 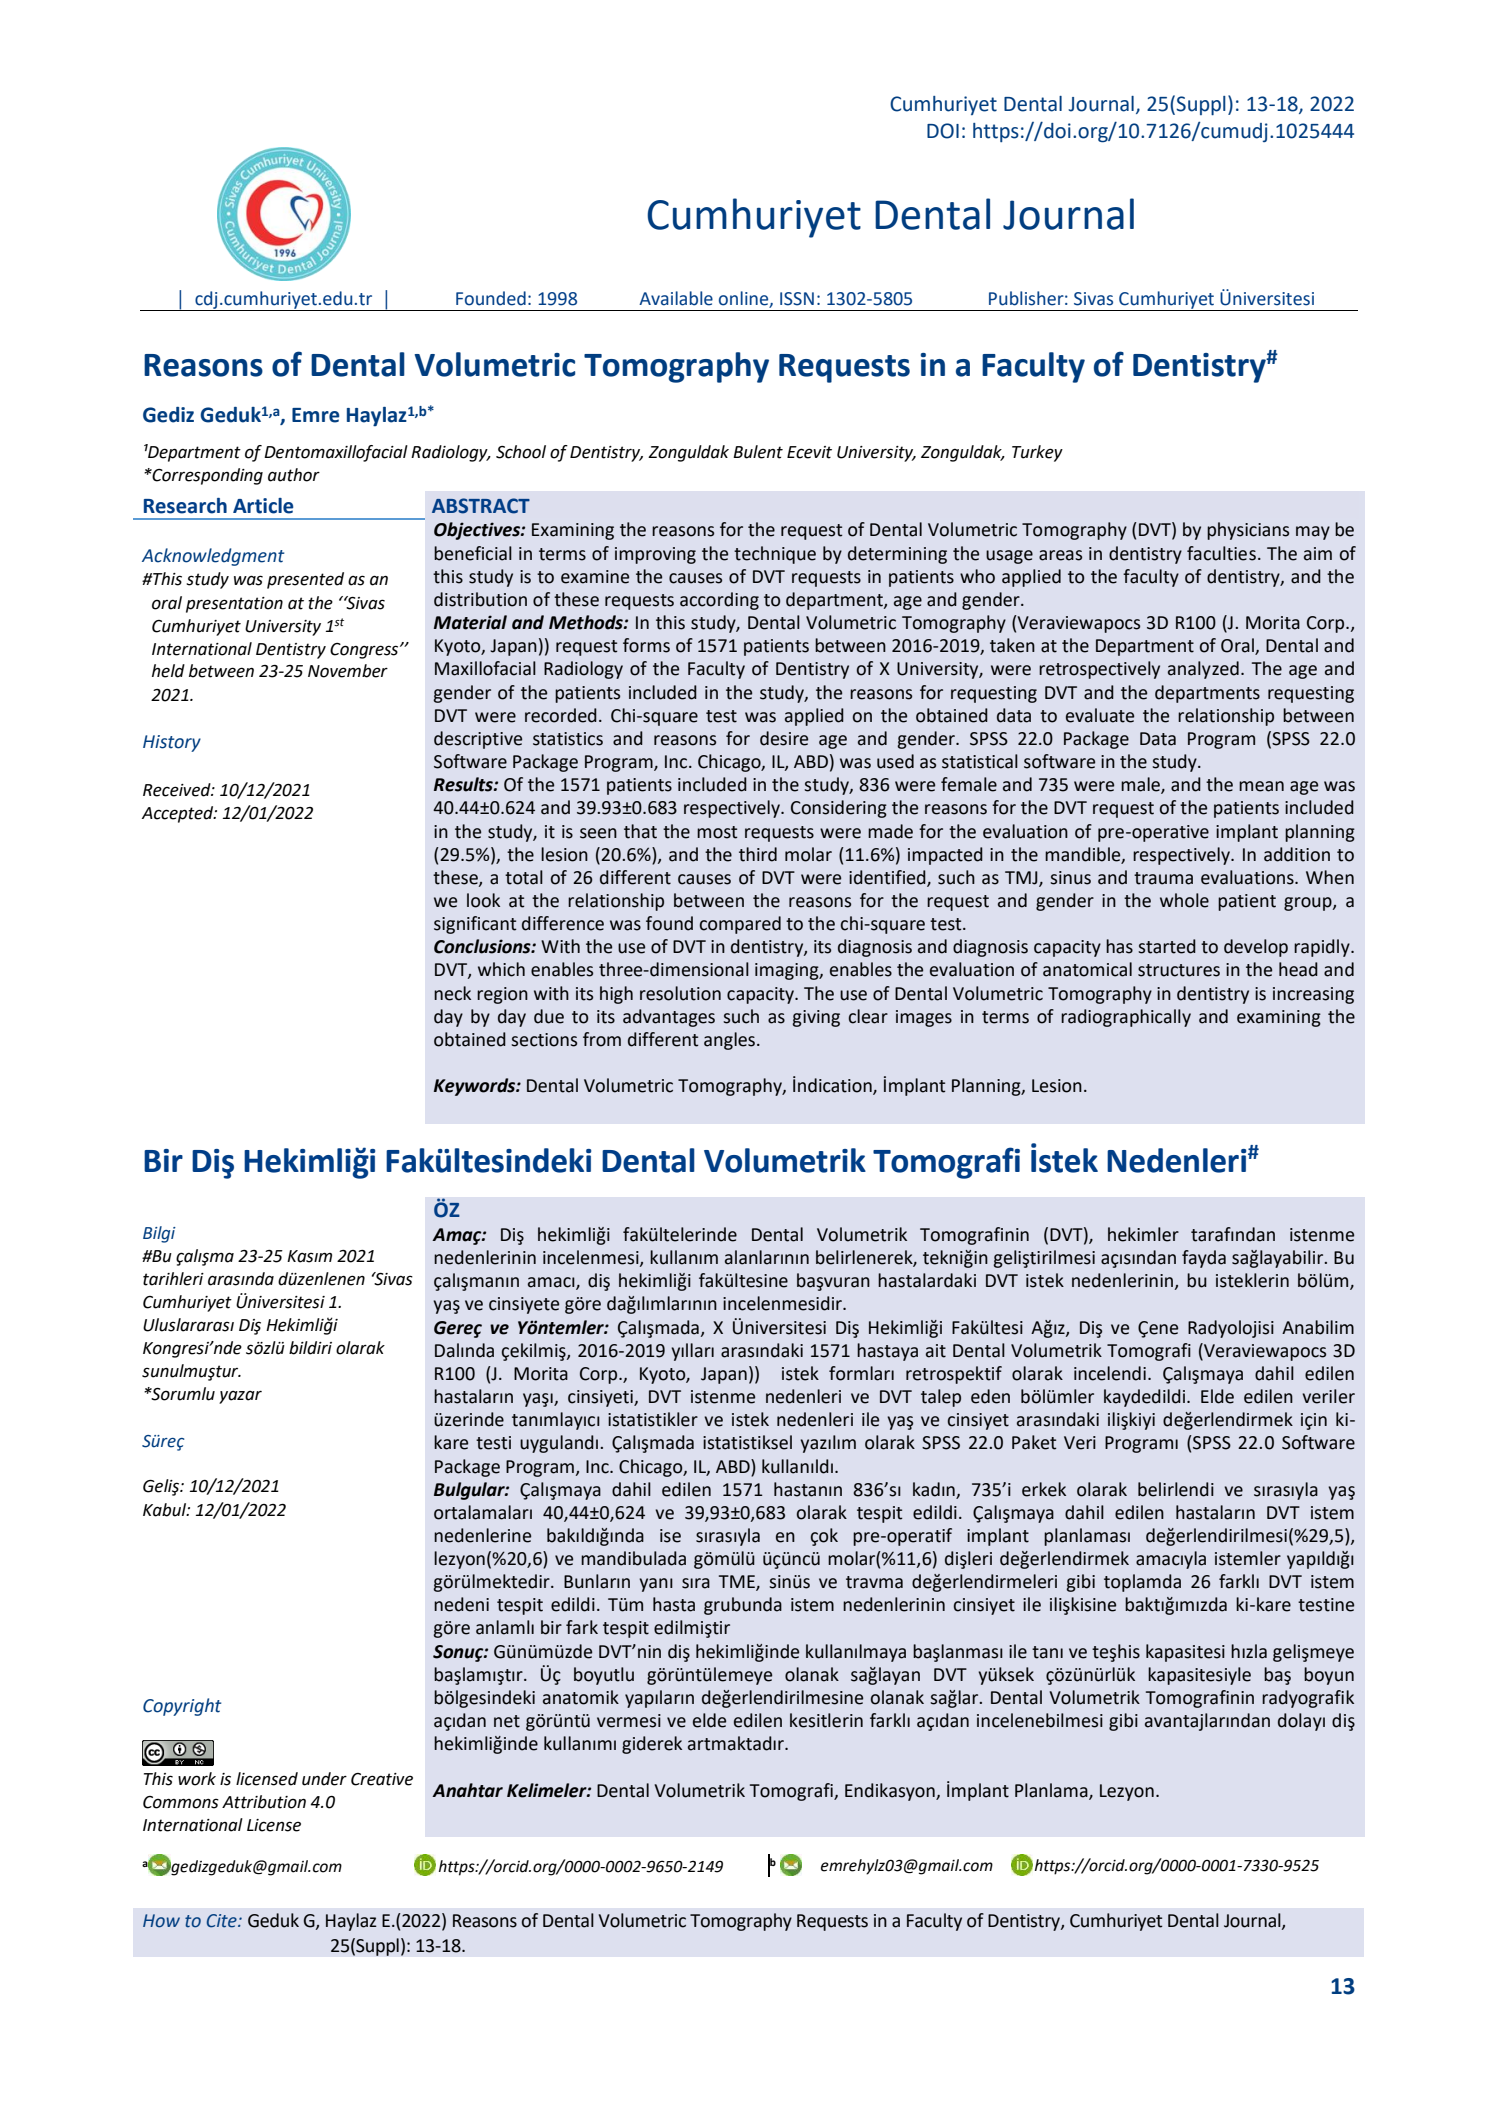 What do you see at coordinates (382, 1779) in the image?
I see `Creative` at bounding box center [382, 1779].
